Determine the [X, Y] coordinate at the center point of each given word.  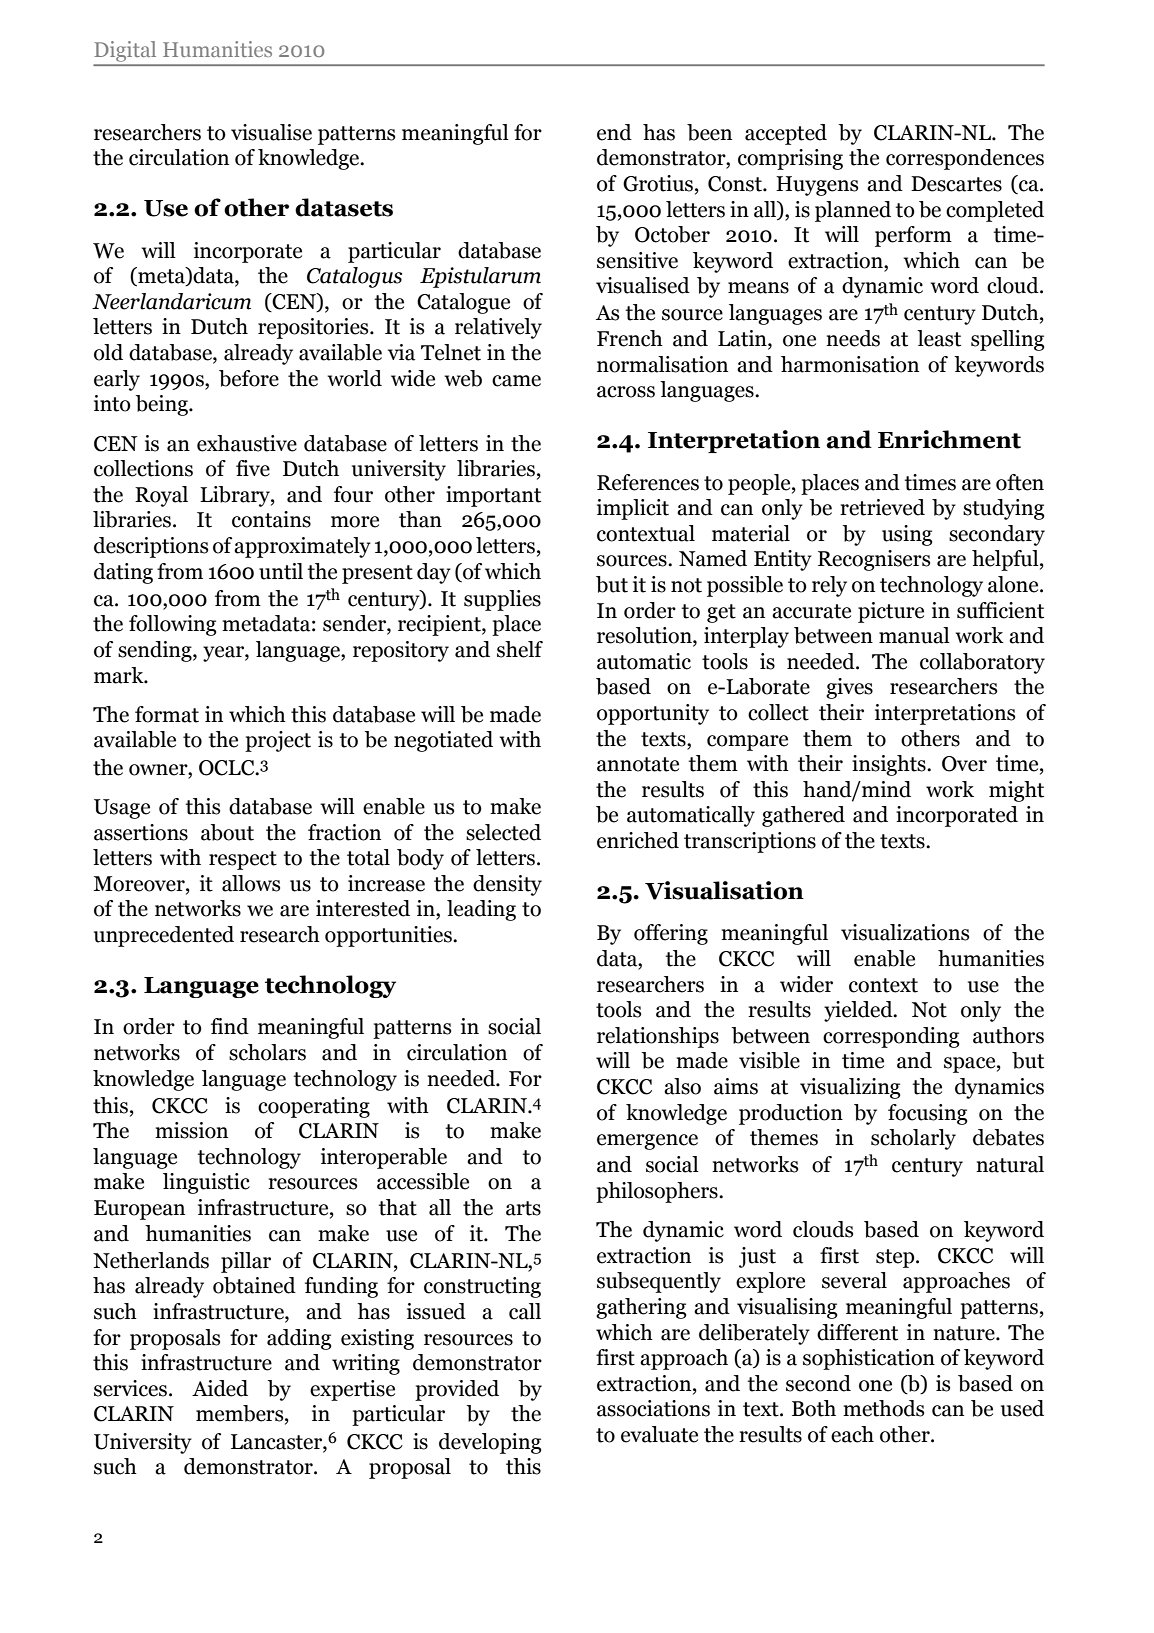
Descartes [956, 184]
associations [653, 1408]
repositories [314, 328]
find [230, 1026]
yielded [859, 1011]
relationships [658, 1037]
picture [891, 612]
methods [883, 1408]
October [672, 234]
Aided [220, 1388]
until [281, 571]
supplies [502, 600]
